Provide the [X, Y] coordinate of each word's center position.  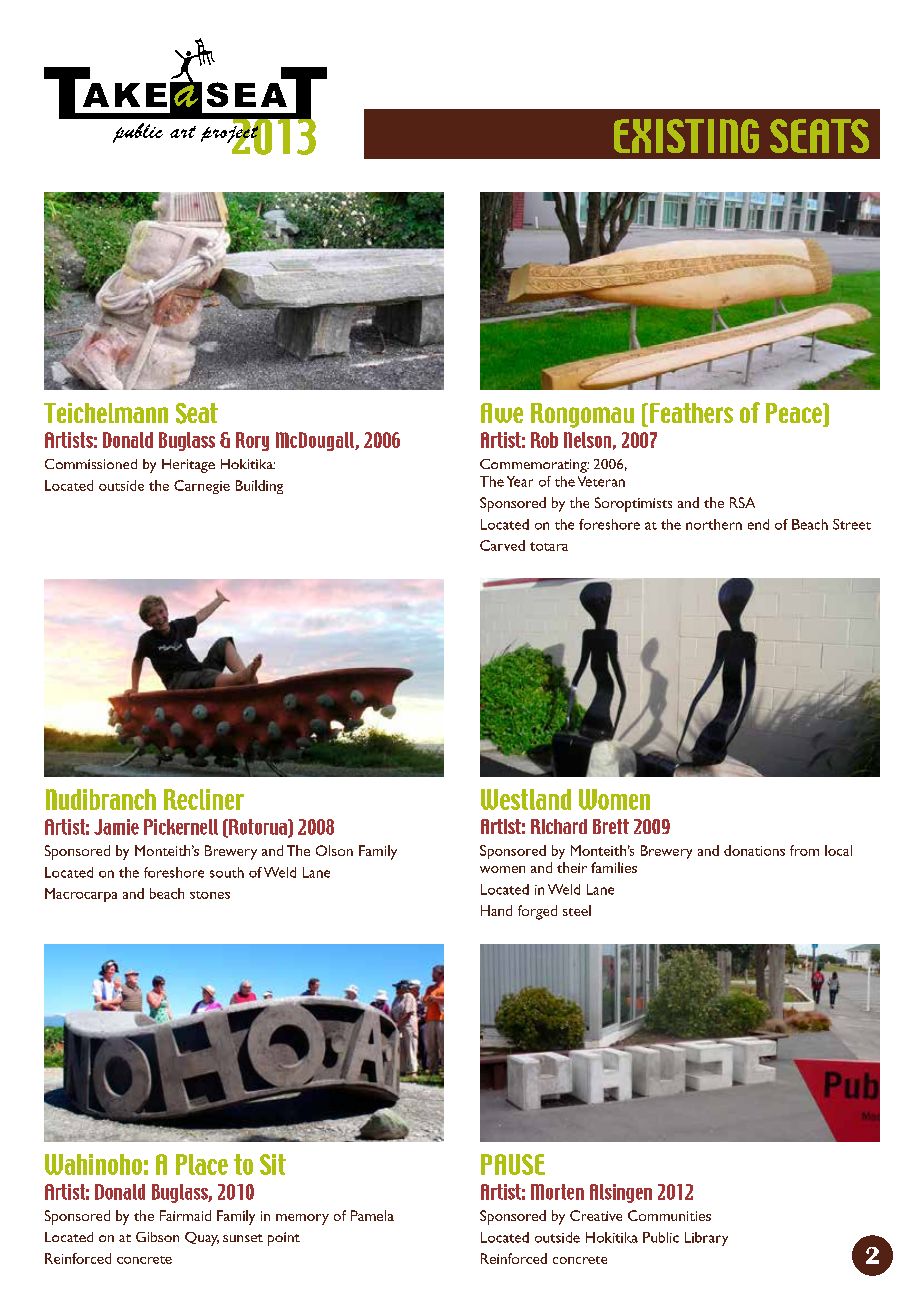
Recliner [204, 799]
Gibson [157, 1237]
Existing [686, 136]
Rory [252, 441]
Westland [526, 799]
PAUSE [513, 1164]
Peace [795, 414]
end [758, 524]
